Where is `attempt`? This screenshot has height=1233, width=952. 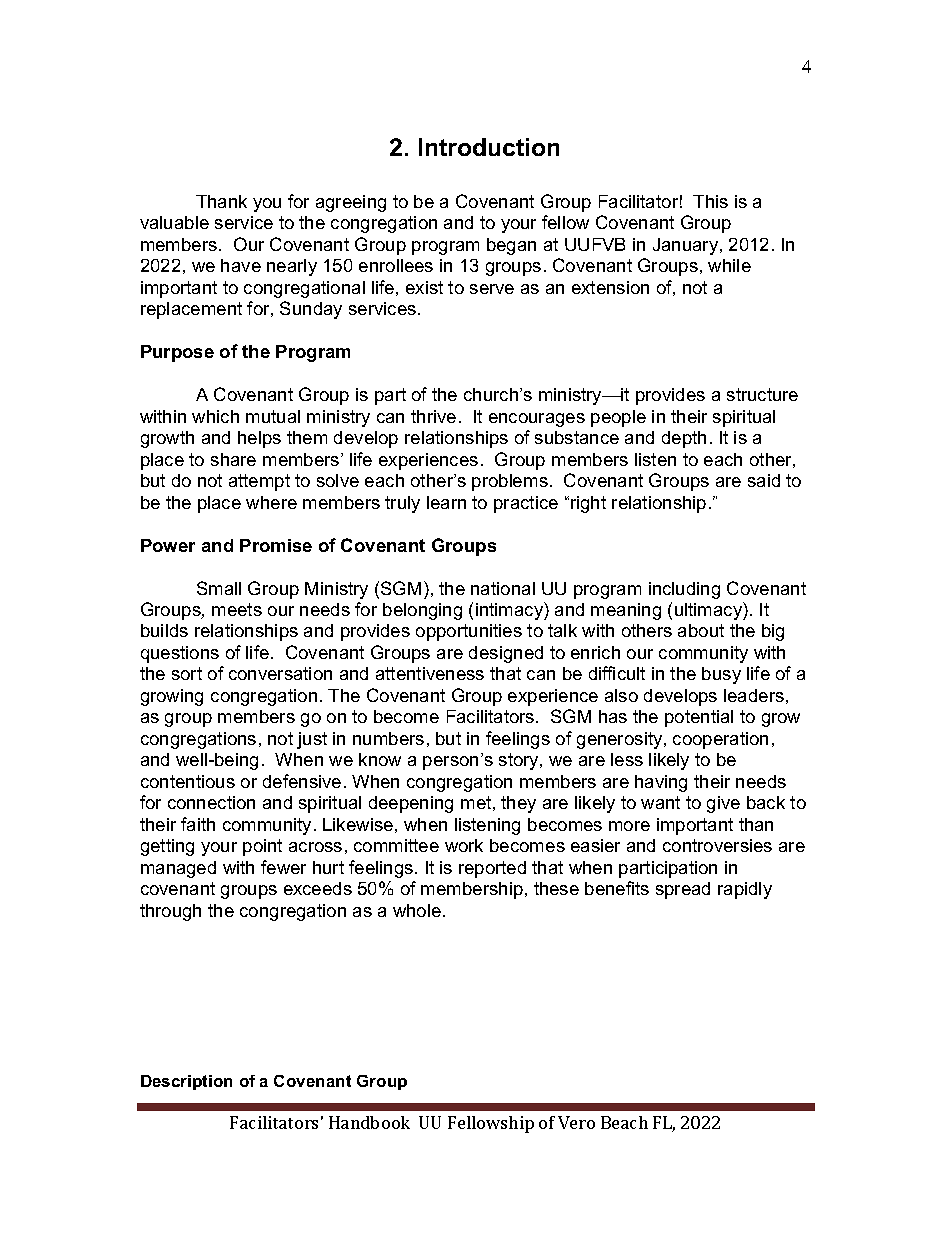
attempt is located at coordinates (259, 482).
